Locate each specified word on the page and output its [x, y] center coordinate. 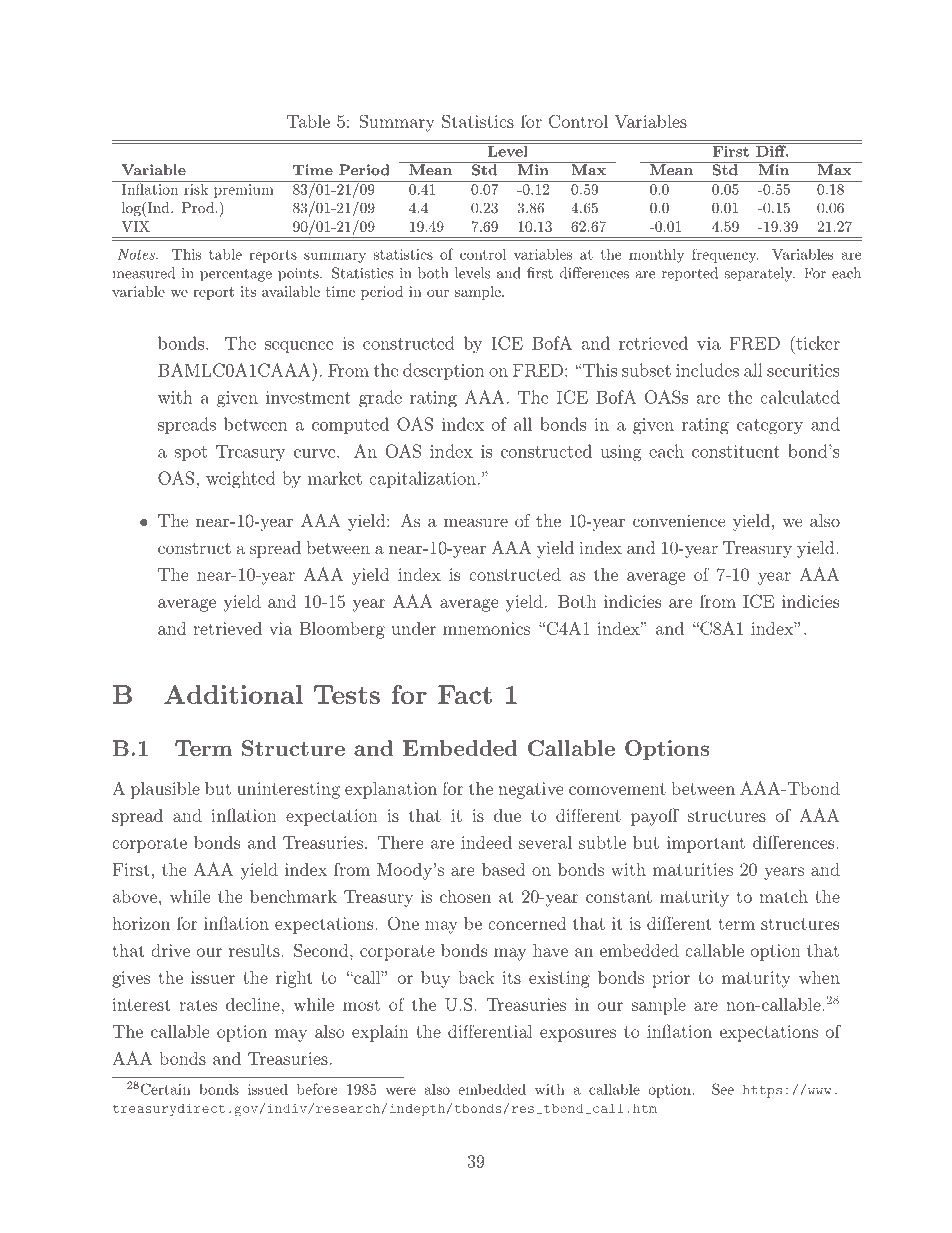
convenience [679, 520]
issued [268, 1089]
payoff [655, 817]
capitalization [422, 479]
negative [531, 790]
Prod [198, 207]
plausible [165, 790]
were [401, 1091]
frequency [725, 256]
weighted [240, 480]
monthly [656, 256]
